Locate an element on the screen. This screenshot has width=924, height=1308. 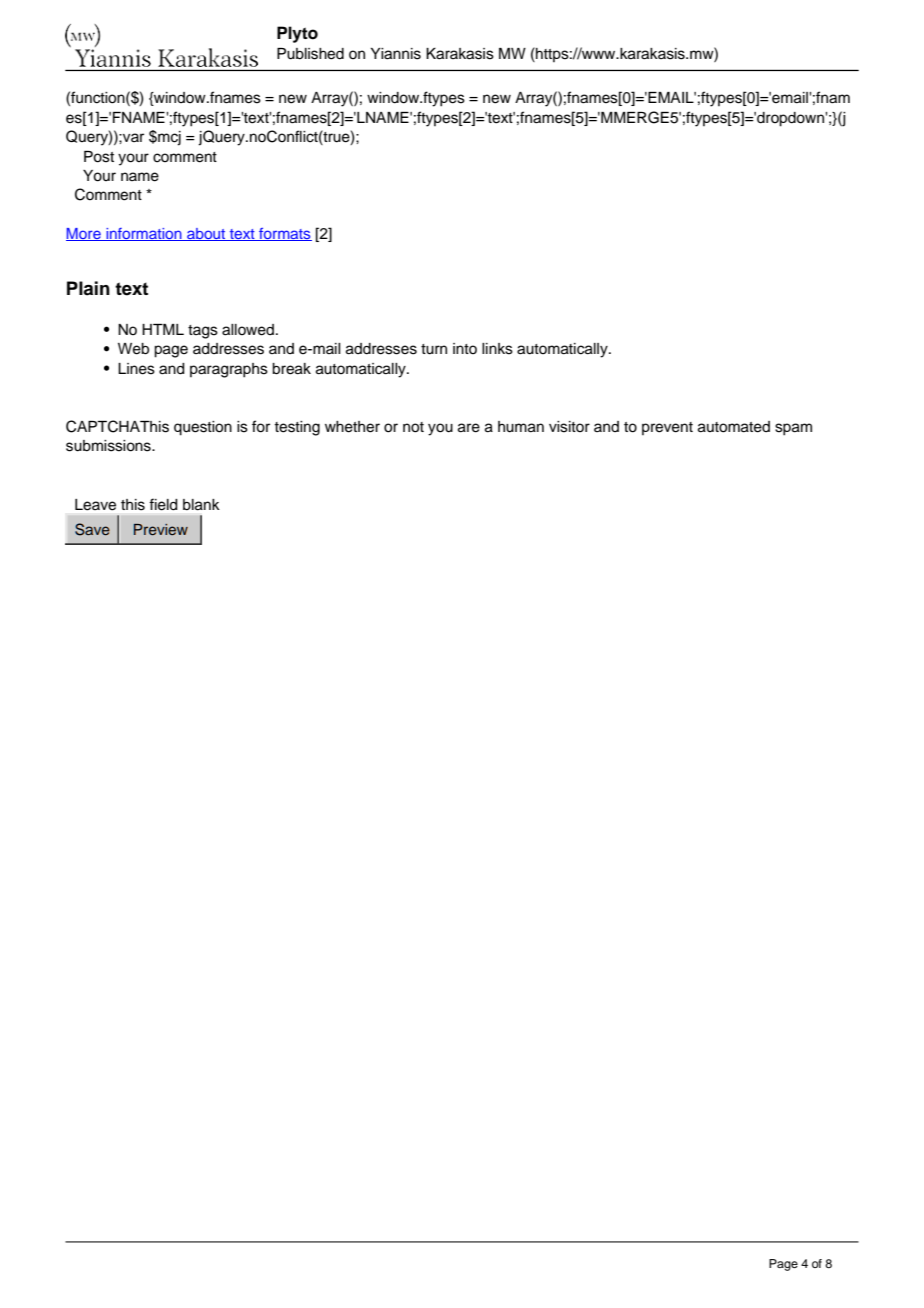
Post is located at coordinates (99, 157).
